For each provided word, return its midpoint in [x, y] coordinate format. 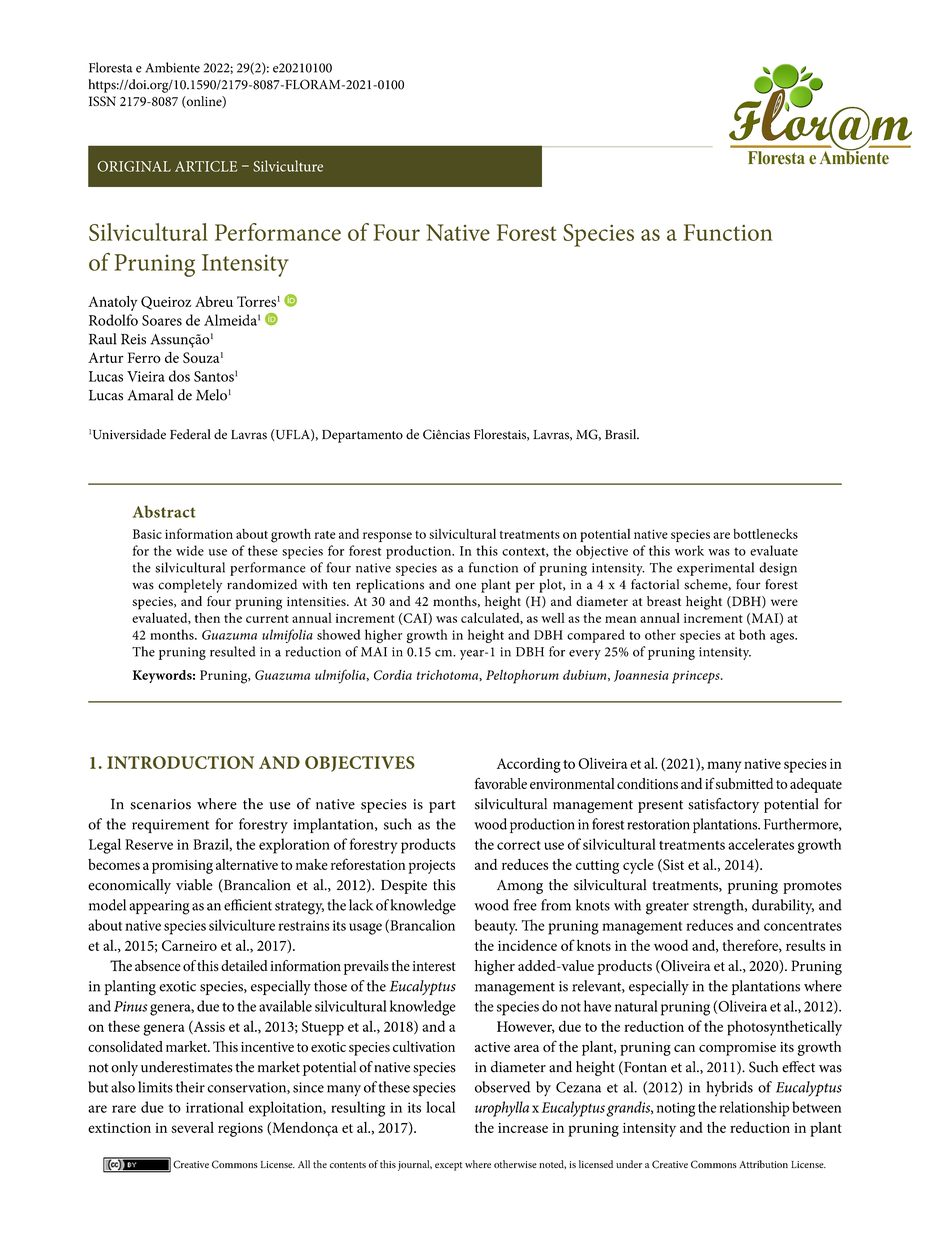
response [387, 537]
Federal [190, 434]
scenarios [160, 804]
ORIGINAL [134, 166]
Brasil [622, 434]
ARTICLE [206, 166]
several [192, 1127]
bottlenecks [765, 534]
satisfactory [723, 805]
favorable [501, 783]
